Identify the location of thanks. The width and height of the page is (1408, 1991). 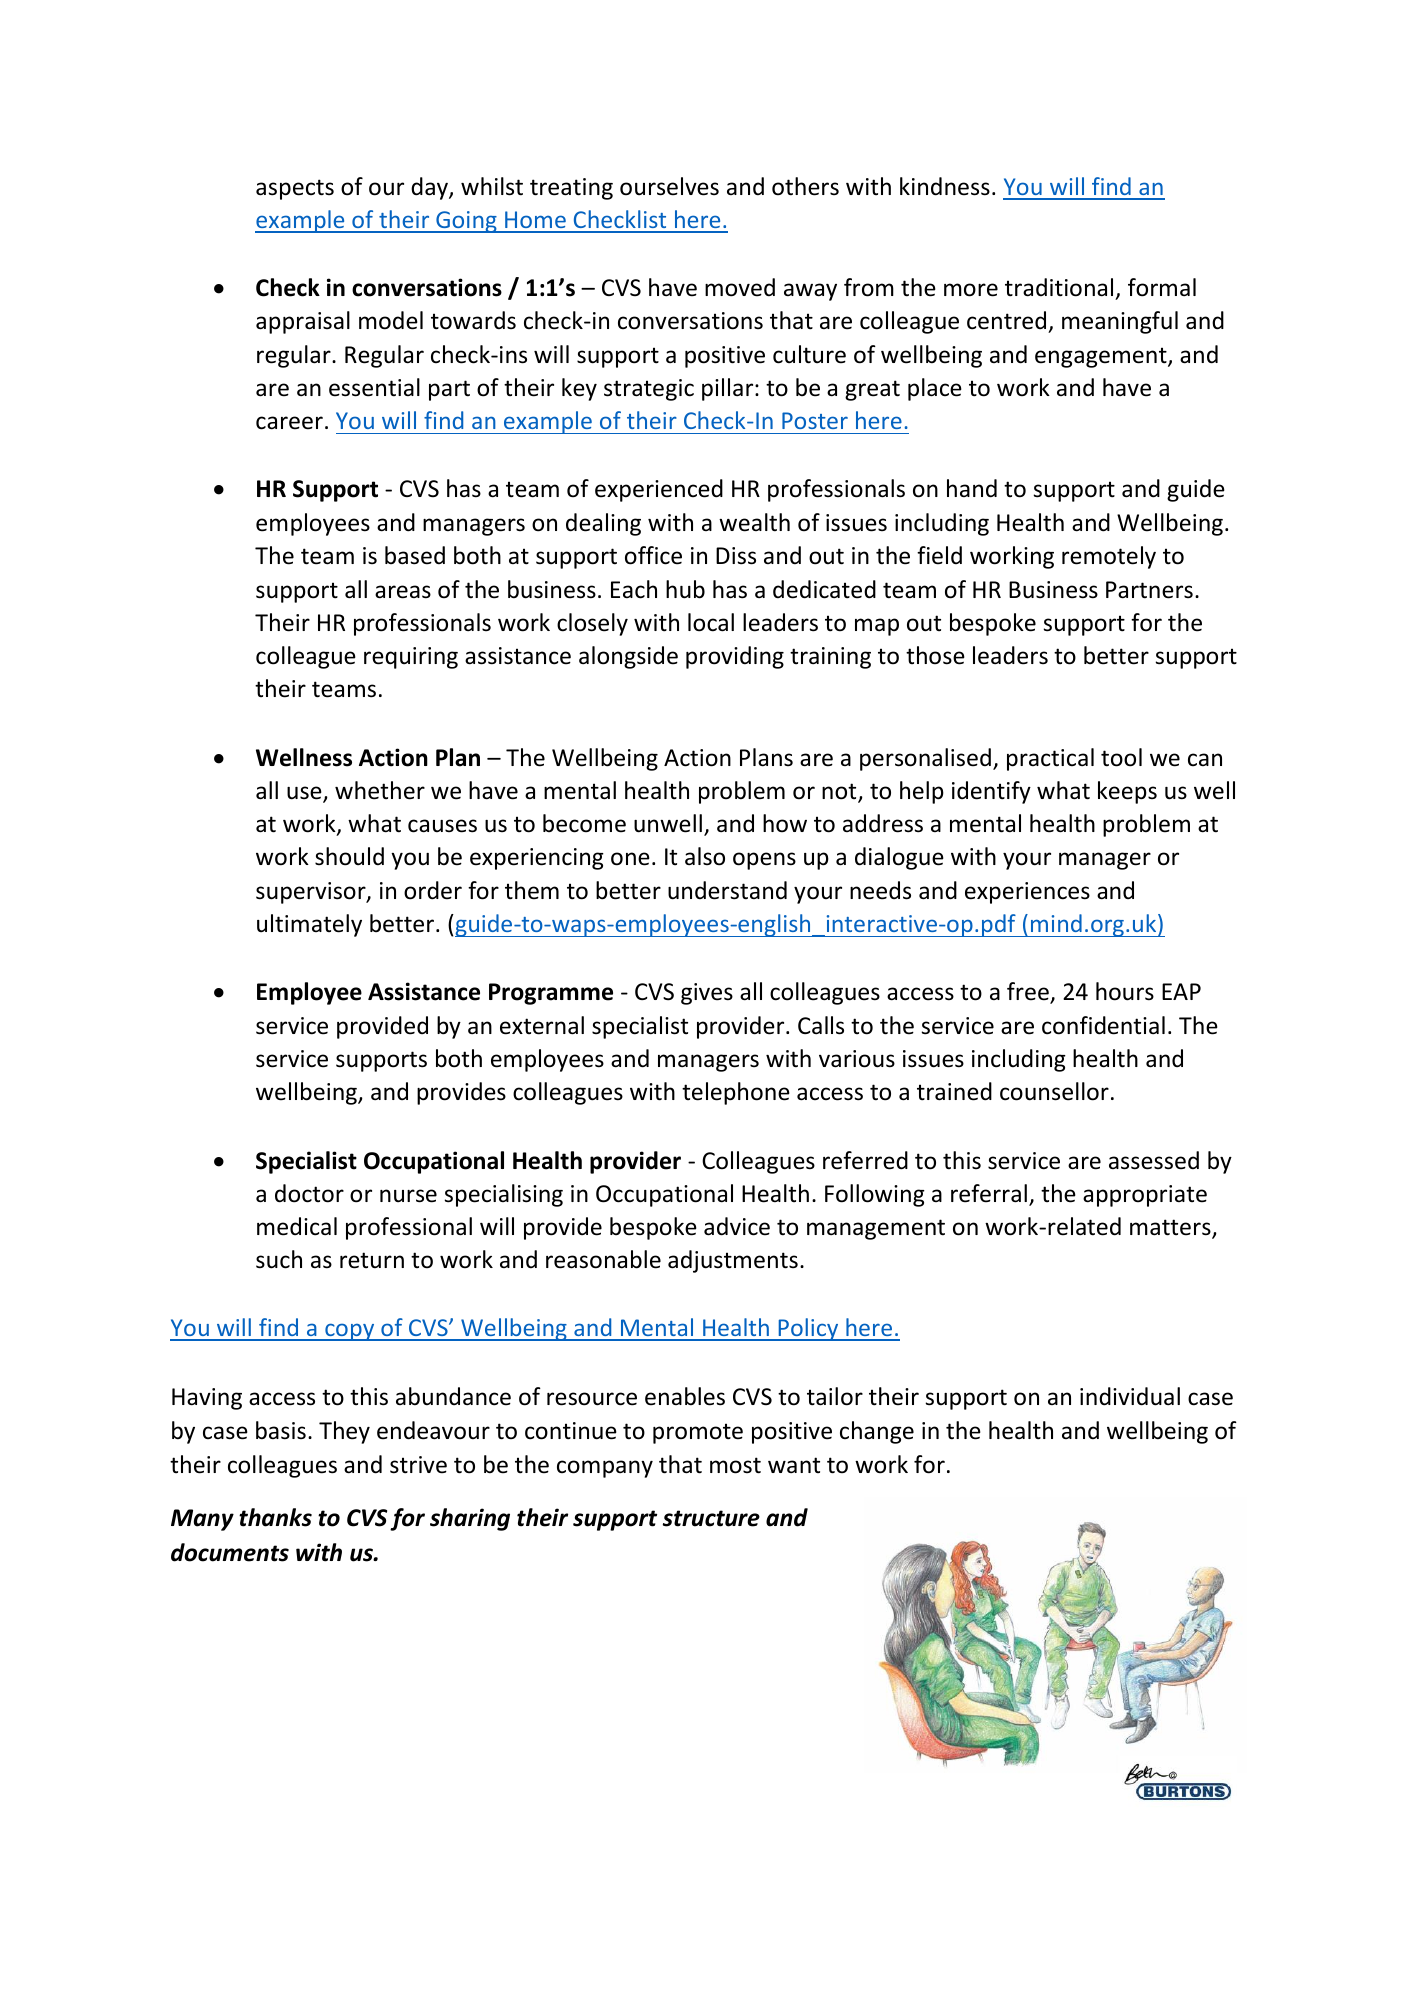
(275, 1517).
